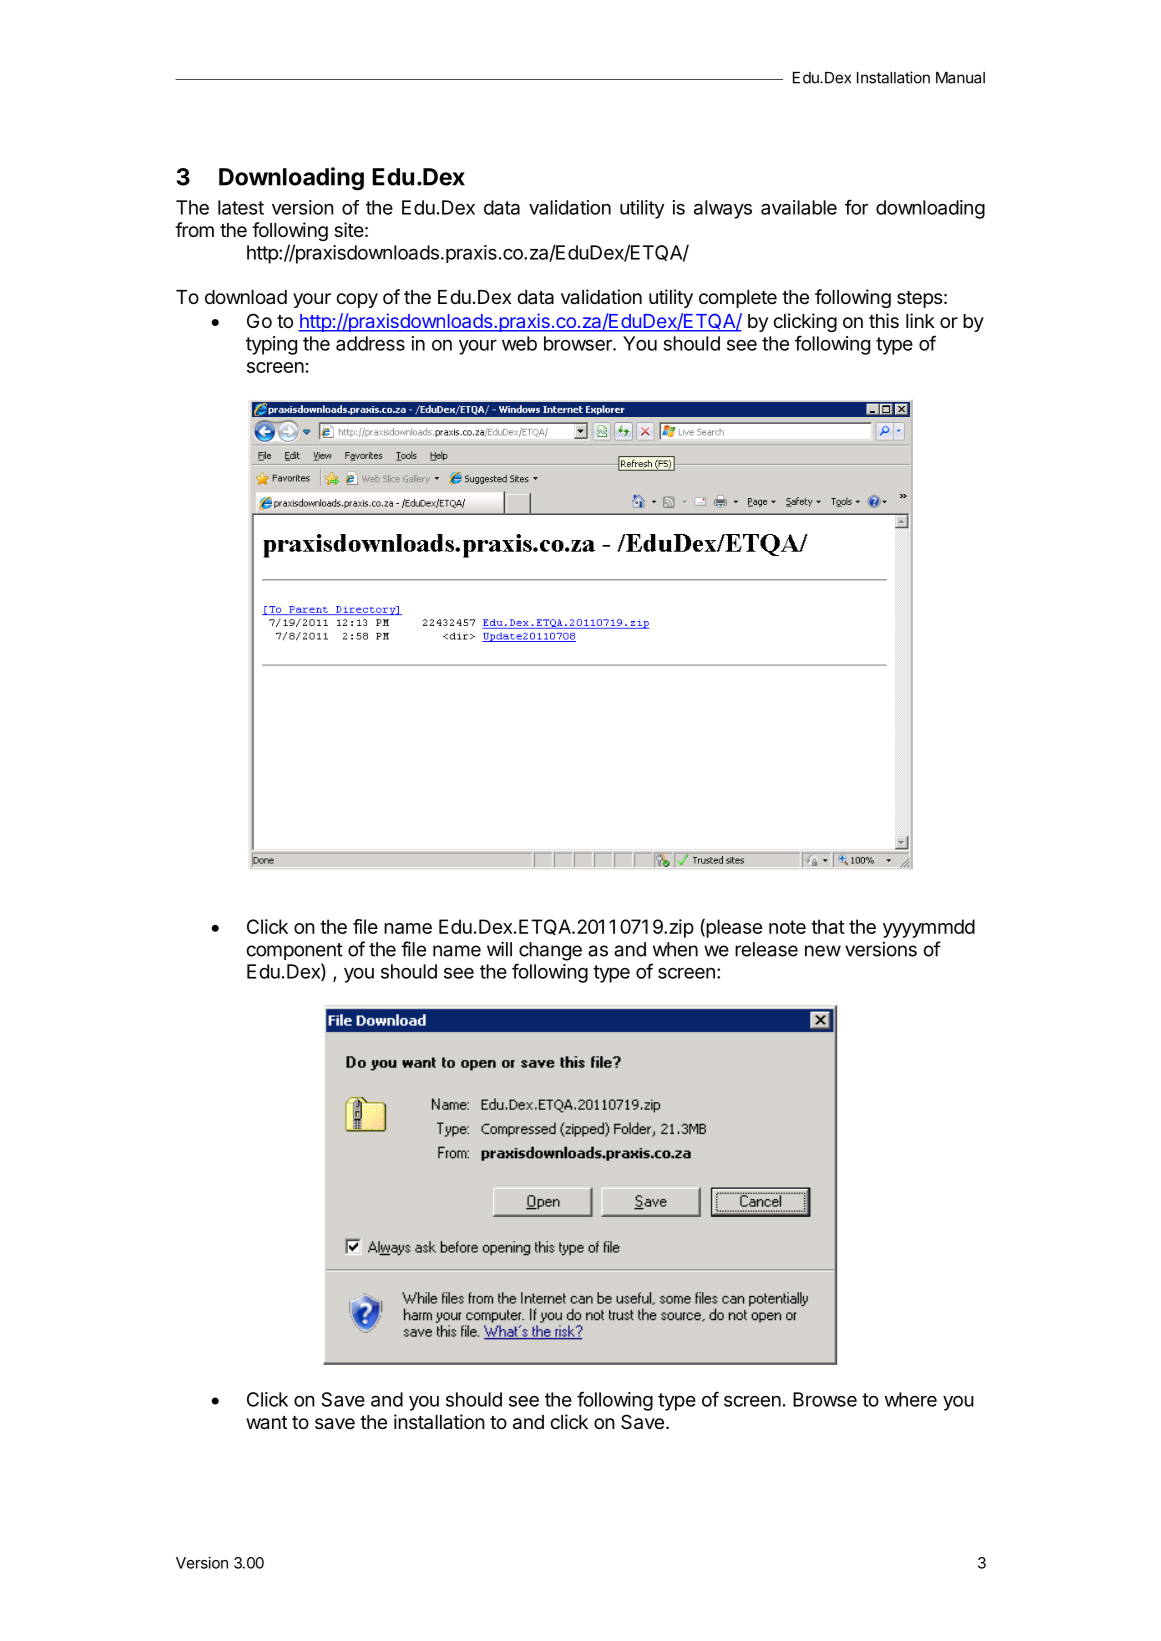  I want to click on new, so click(823, 951).
